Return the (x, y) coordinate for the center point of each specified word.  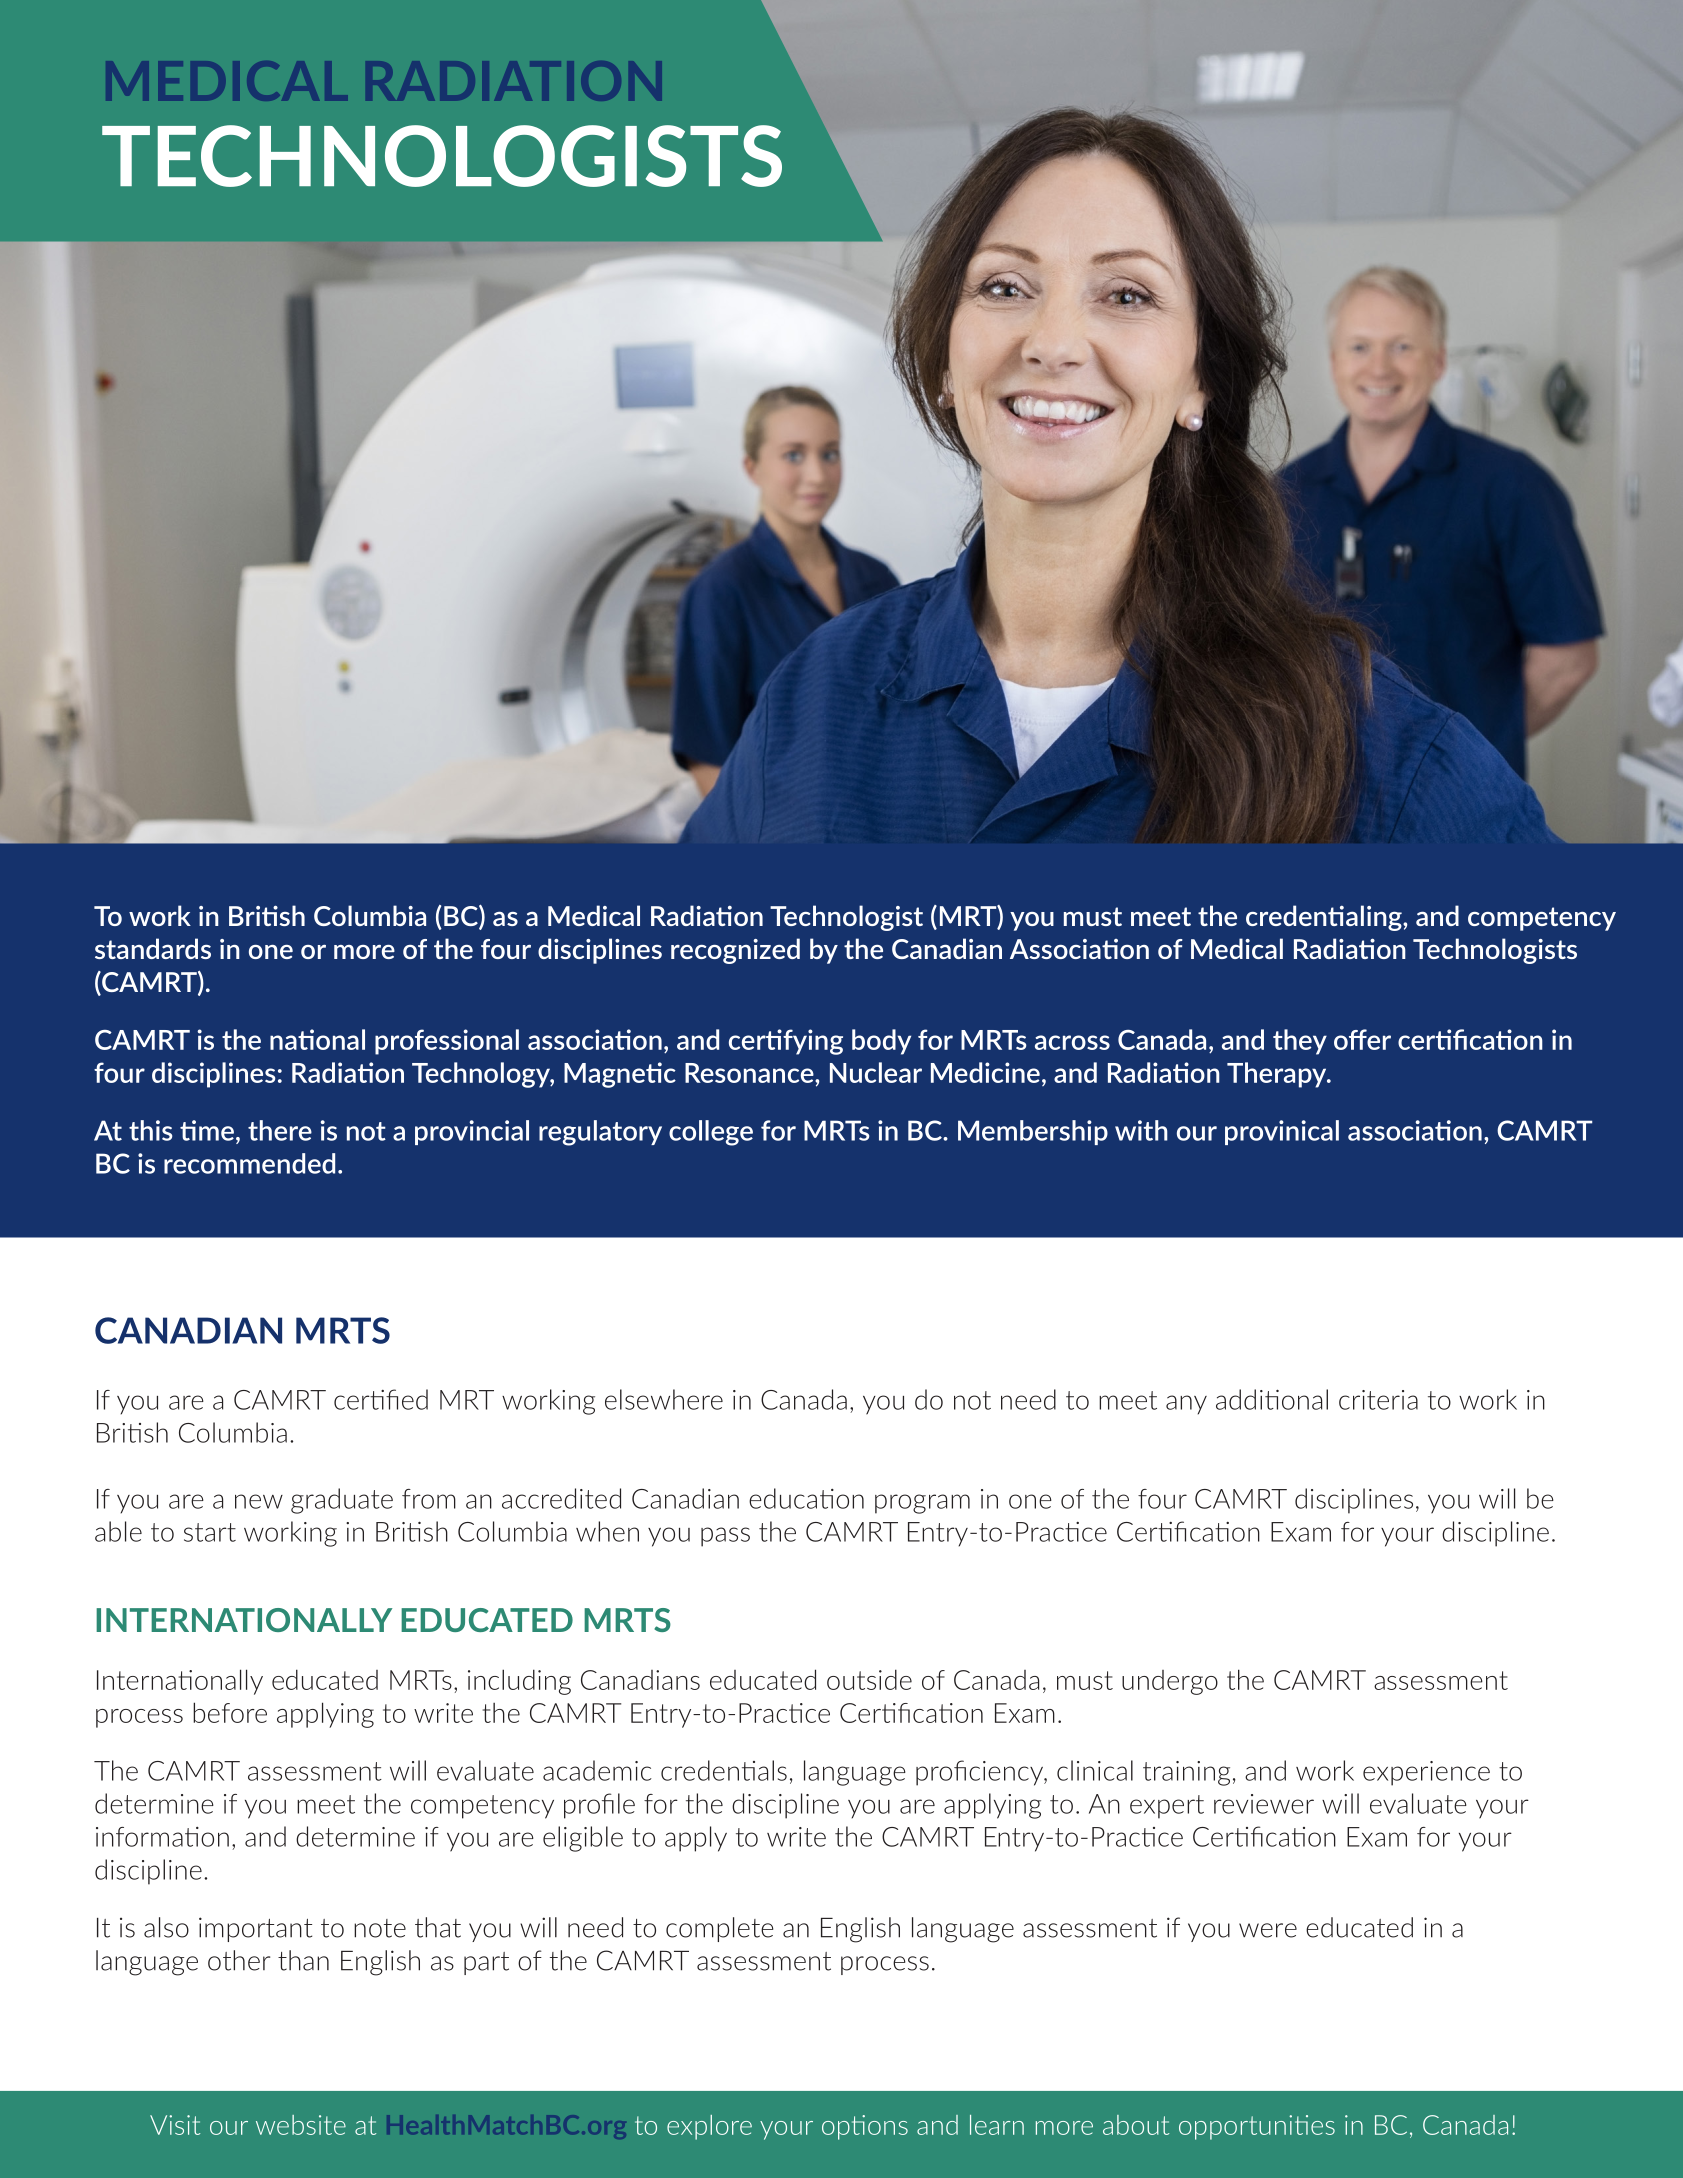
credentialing (1325, 918)
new (259, 1501)
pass (725, 1537)
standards (153, 948)
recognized (735, 951)
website (301, 2125)
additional (1272, 1399)
